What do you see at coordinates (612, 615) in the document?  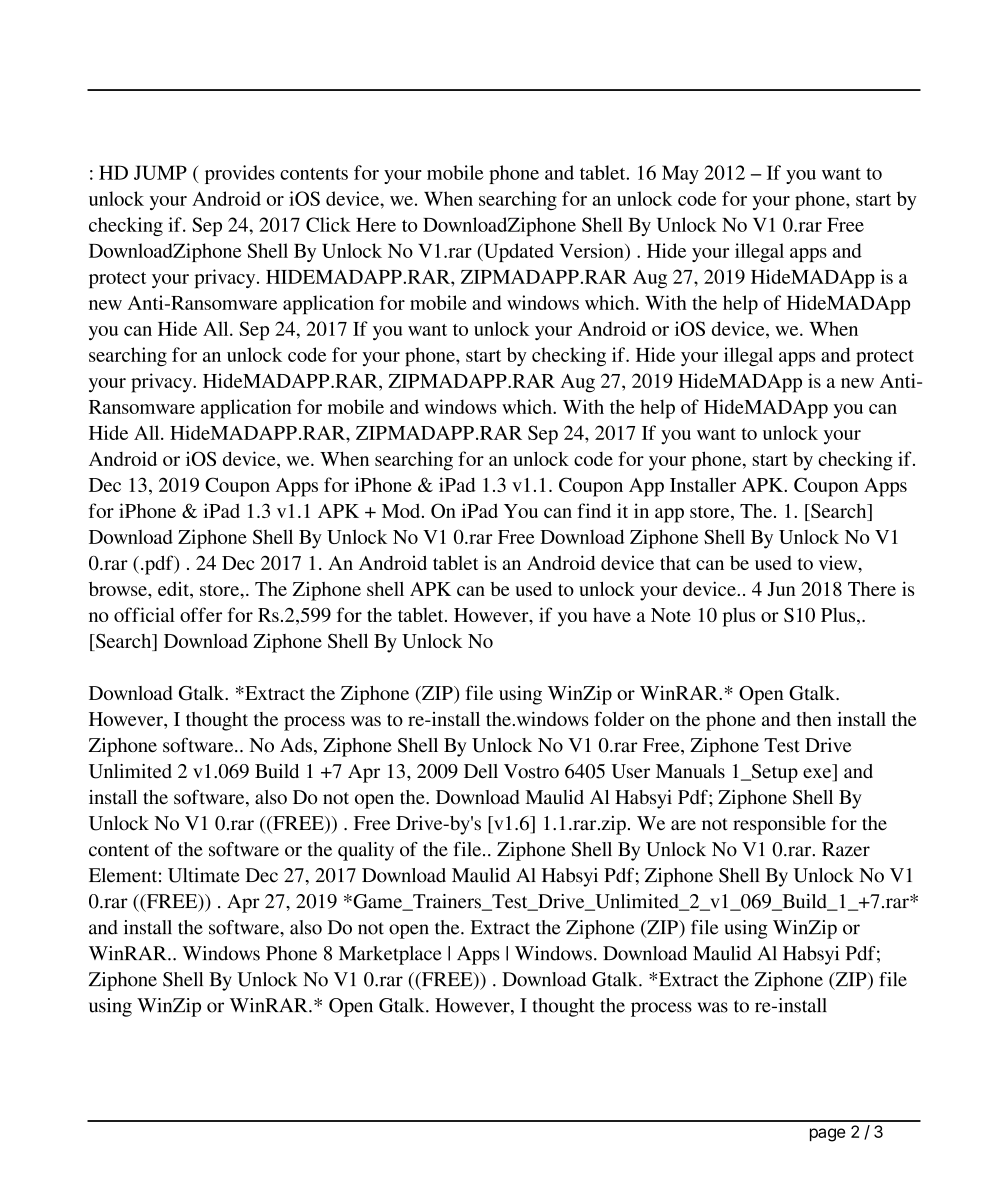 I see `have` at bounding box center [612, 615].
